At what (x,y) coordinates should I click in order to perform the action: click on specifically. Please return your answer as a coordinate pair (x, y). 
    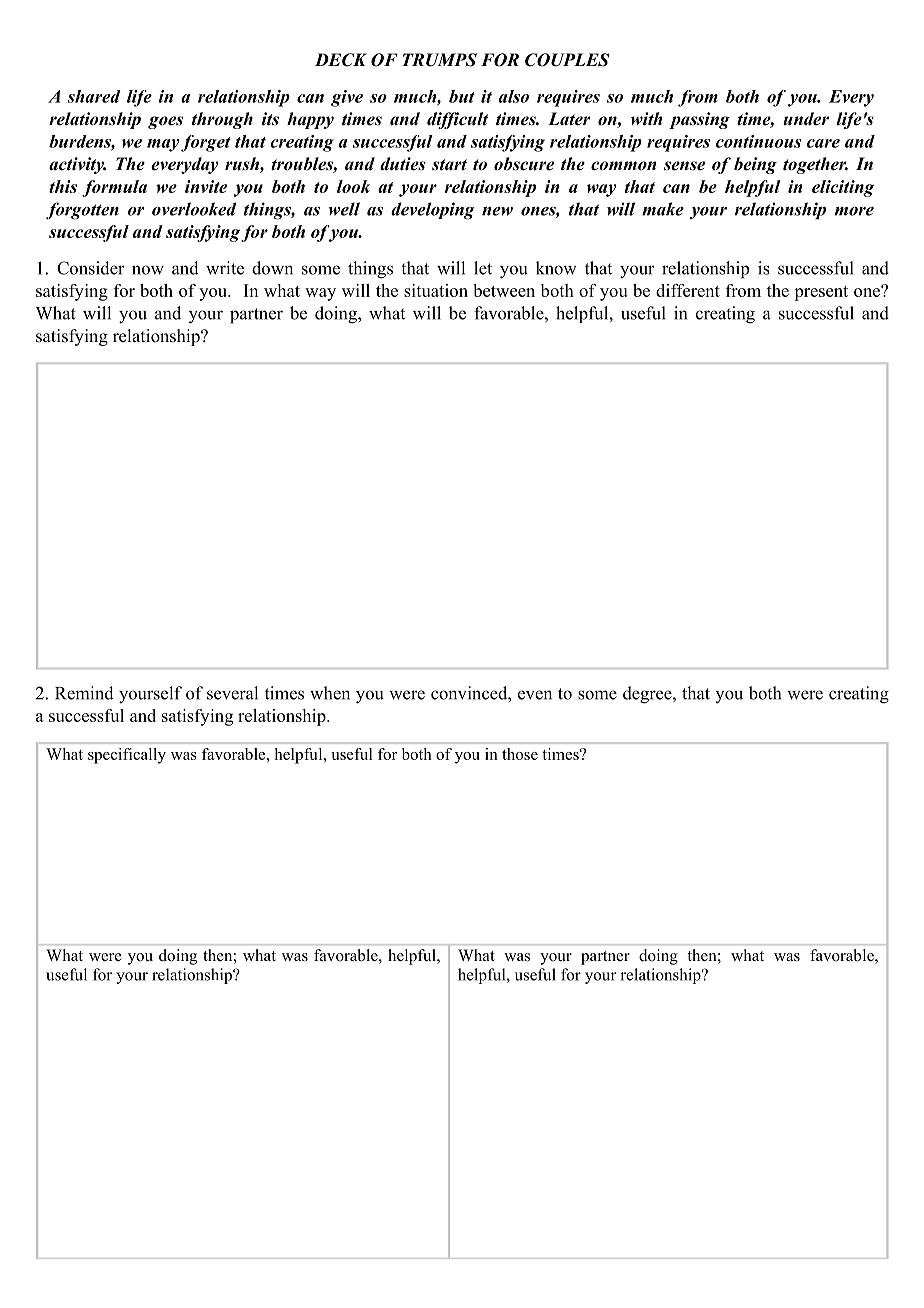
    Looking at the image, I should click on (127, 756).
